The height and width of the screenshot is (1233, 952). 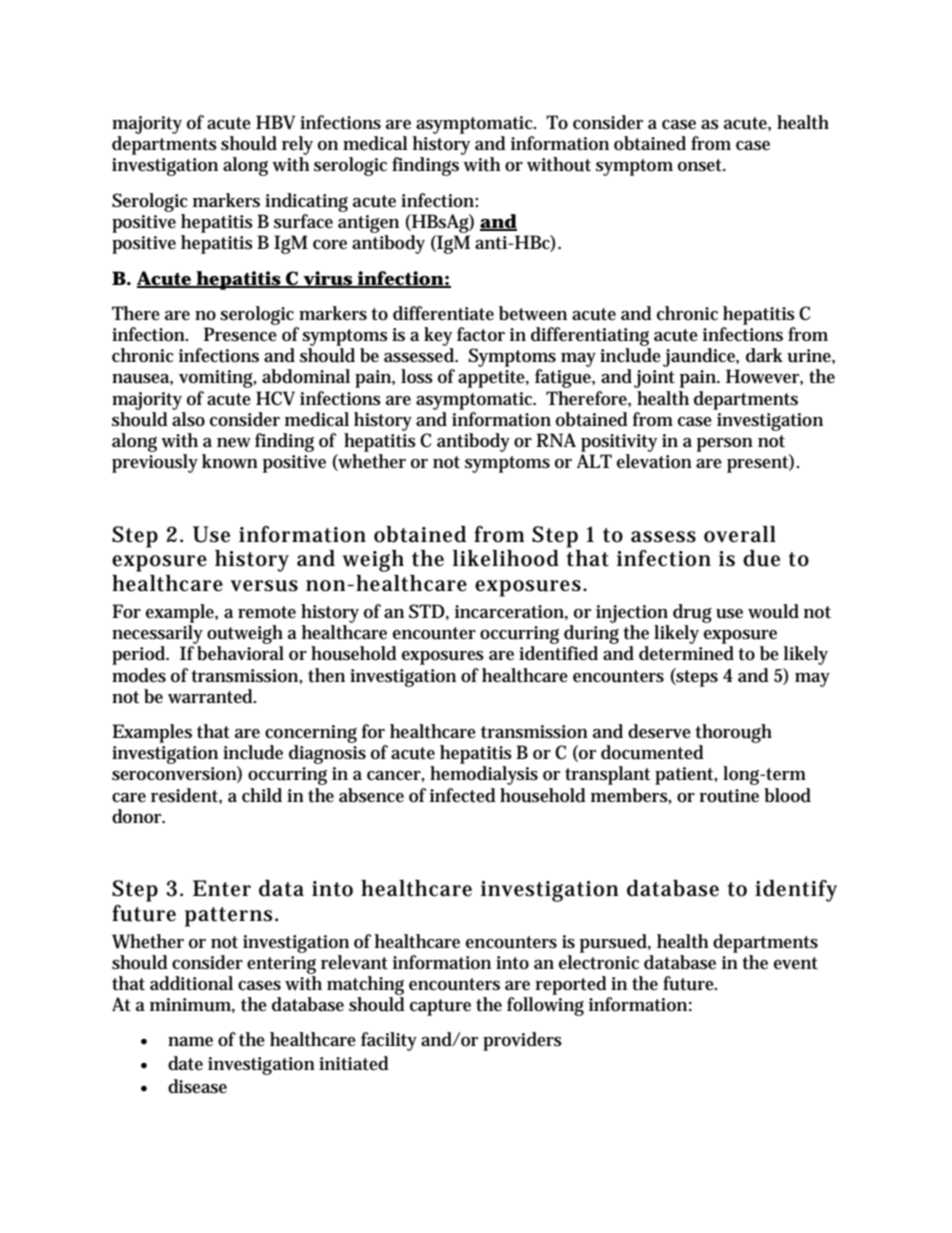 What do you see at coordinates (427, 611) in the screenshot?
I see `STD` at bounding box center [427, 611].
